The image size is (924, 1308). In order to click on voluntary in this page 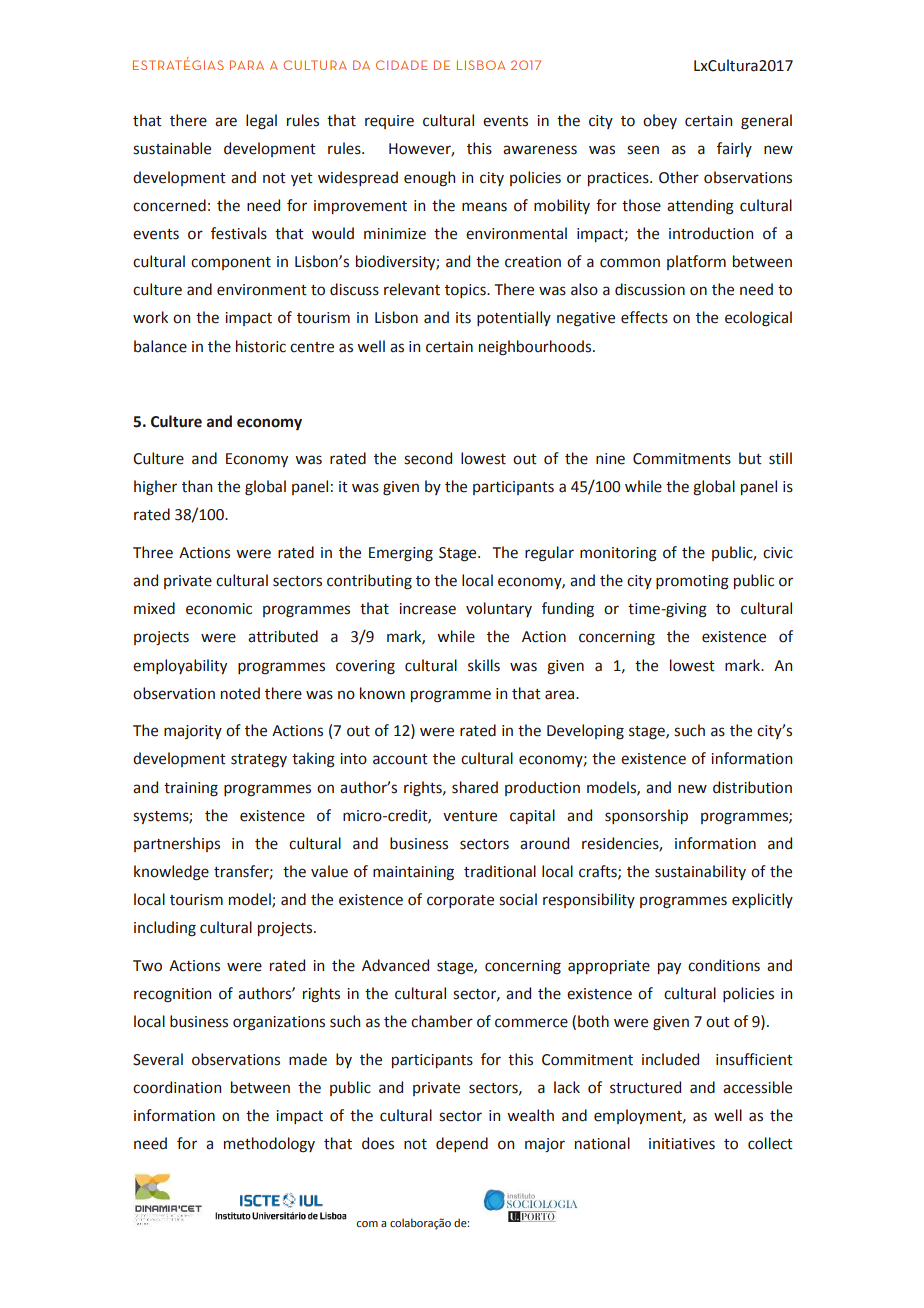, I will do `click(499, 609)`.
